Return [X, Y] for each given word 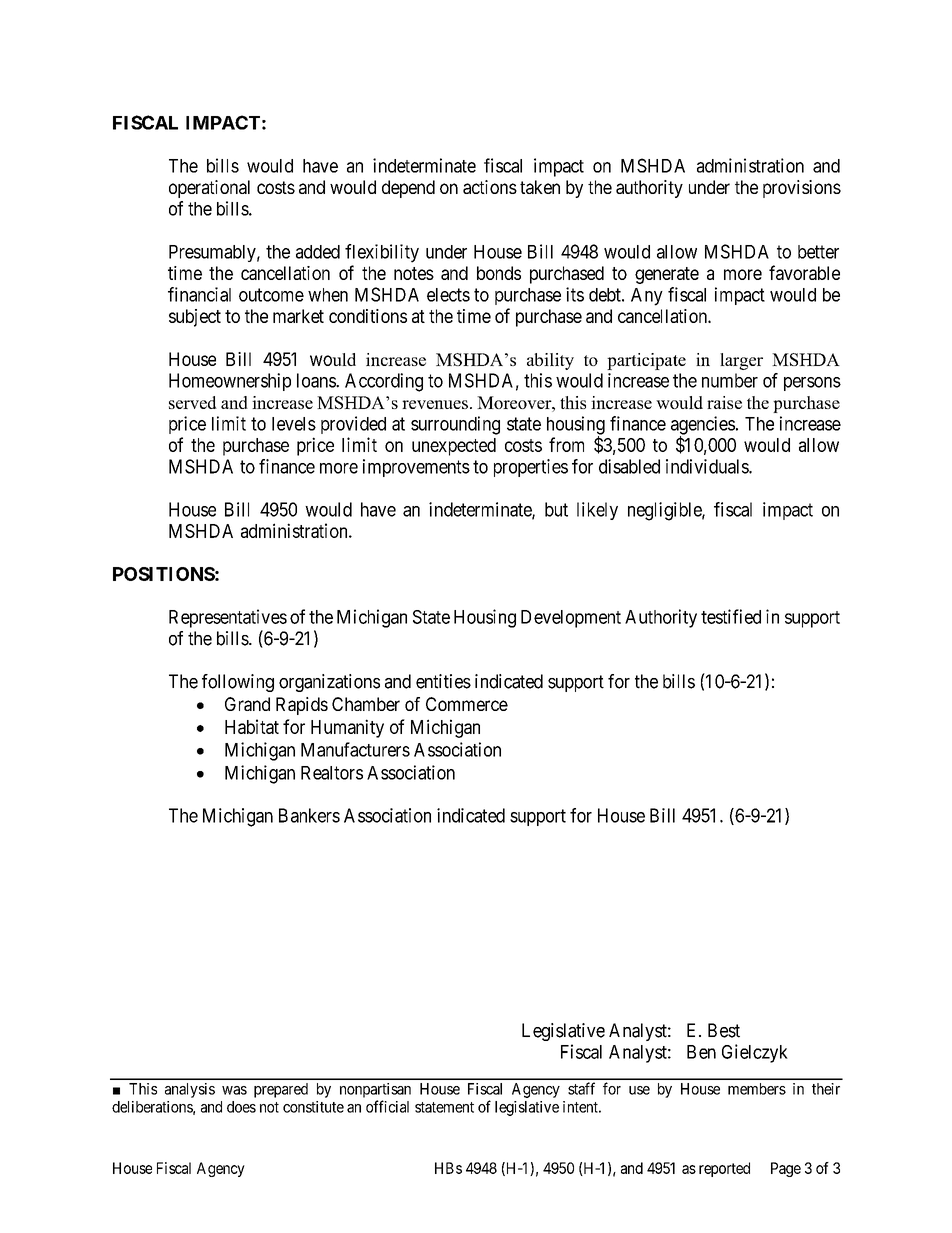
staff [581, 1088]
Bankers [309, 815]
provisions [802, 189]
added [318, 252]
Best [724, 1030]
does [241, 1107]
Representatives [228, 618]
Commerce [467, 704]
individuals [708, 466]
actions [490, 187]
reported [724, 1169]
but [556, 509]
